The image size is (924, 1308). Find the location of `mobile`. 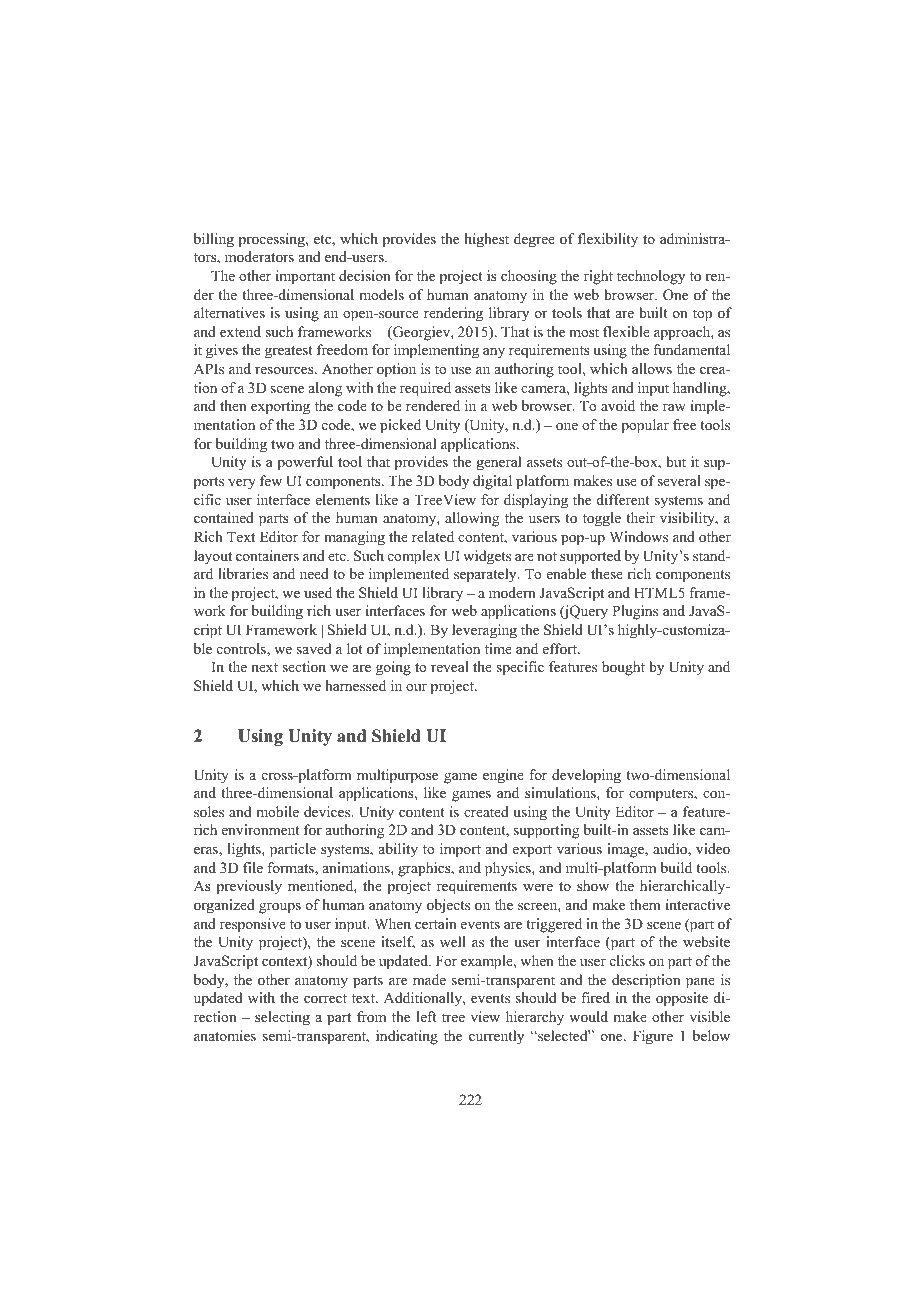

mobile is located at coordinates (277, 811).
